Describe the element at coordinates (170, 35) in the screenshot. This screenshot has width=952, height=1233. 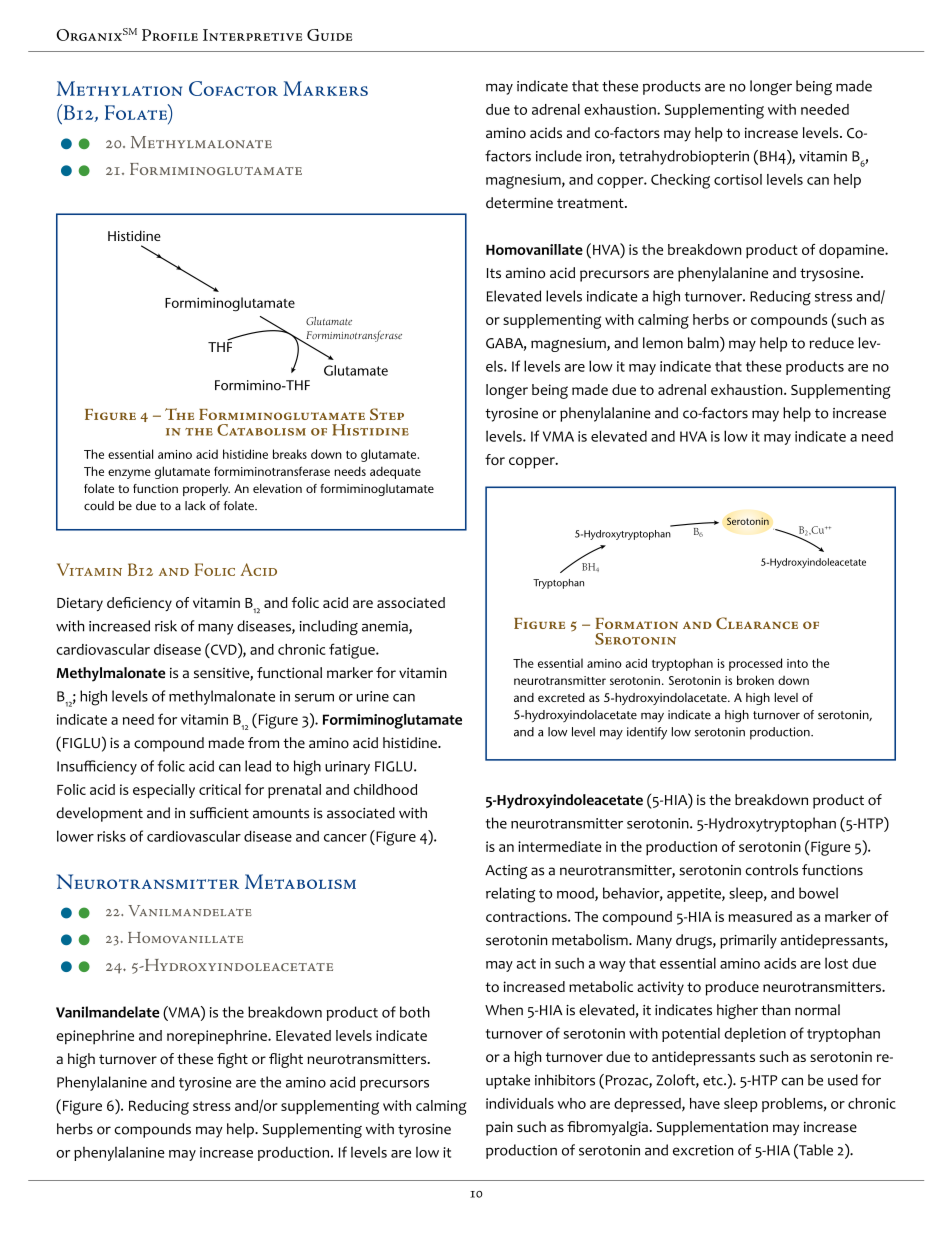
I see `Profile` at that location.
